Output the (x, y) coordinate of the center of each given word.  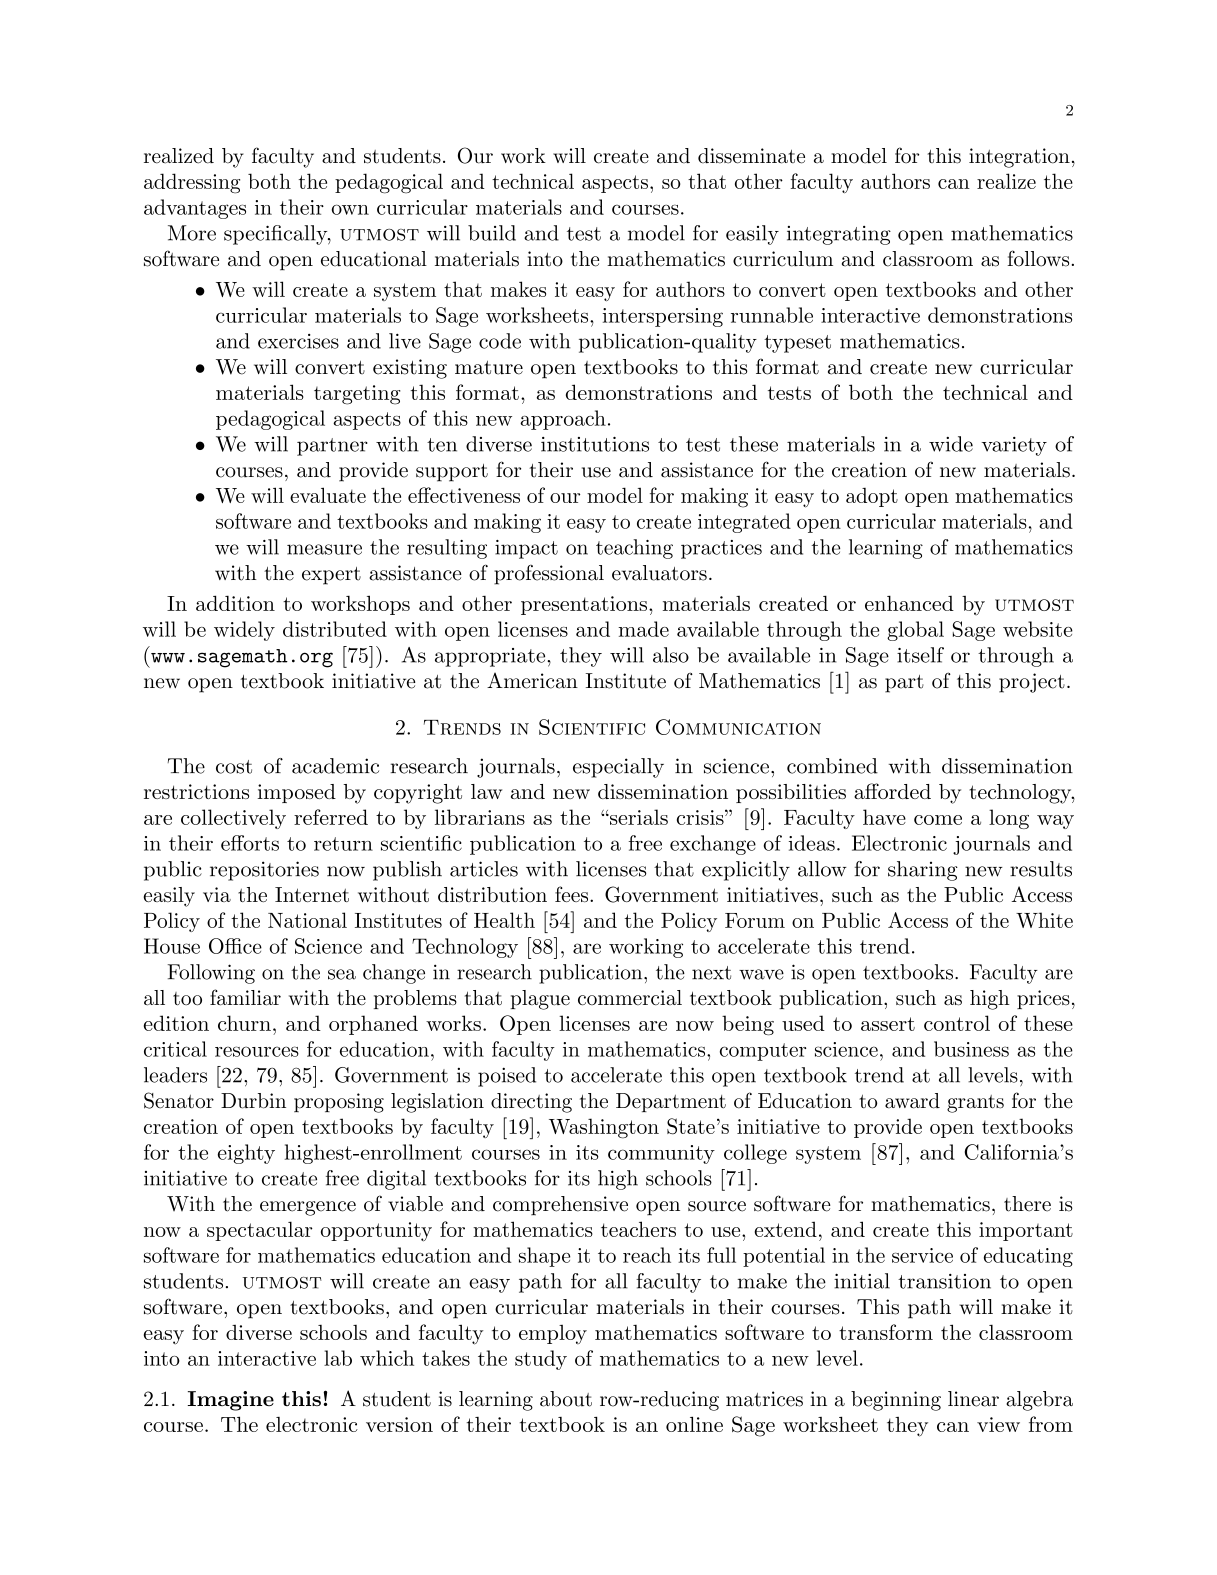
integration (1019, 158)
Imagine (231, 1401)
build (492, 233)
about (566, 1399)
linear (973, 1399)
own (350, 209)
